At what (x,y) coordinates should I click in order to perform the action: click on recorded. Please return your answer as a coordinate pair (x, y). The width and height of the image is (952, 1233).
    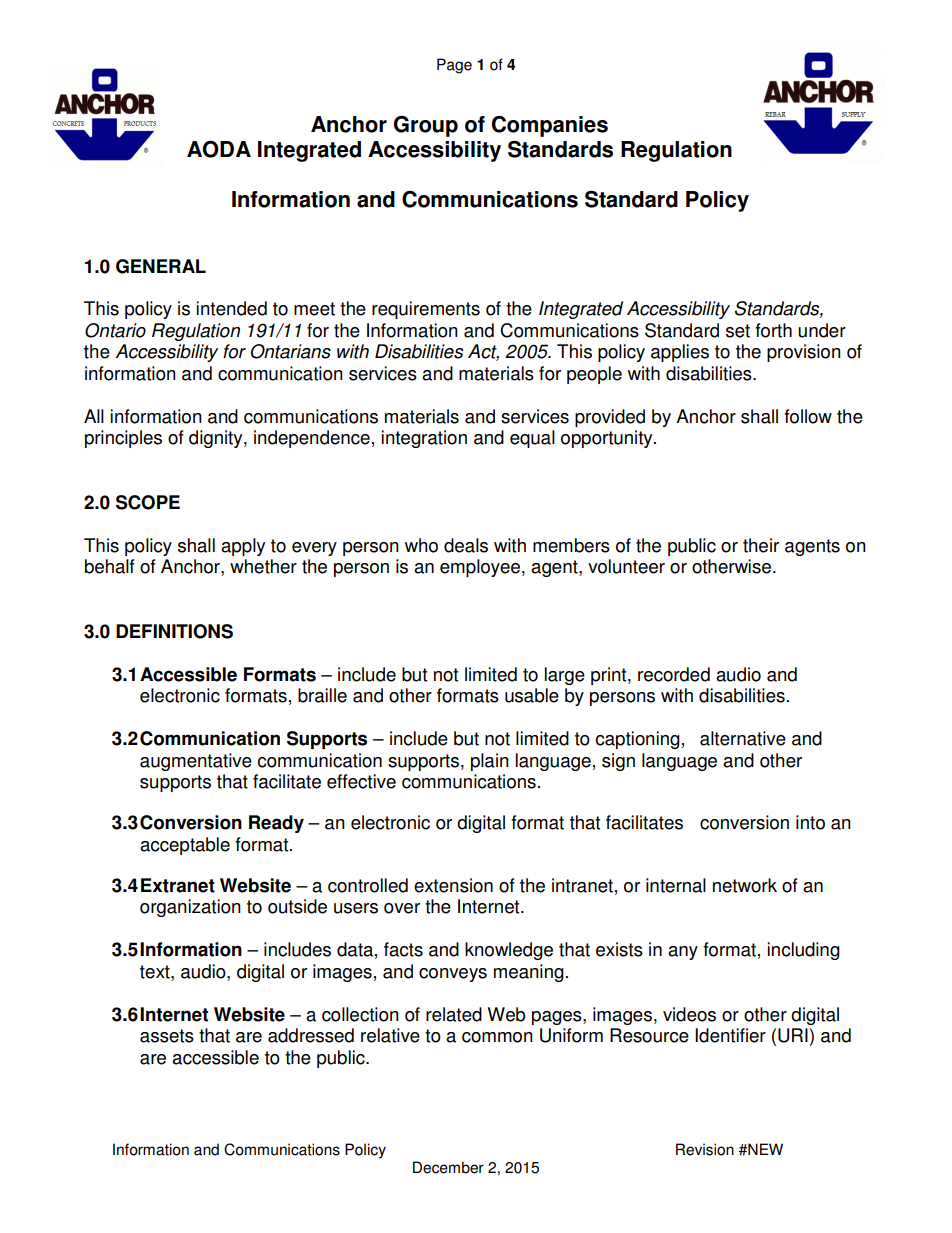
    Looking at the image, I should click on (674, 674).
